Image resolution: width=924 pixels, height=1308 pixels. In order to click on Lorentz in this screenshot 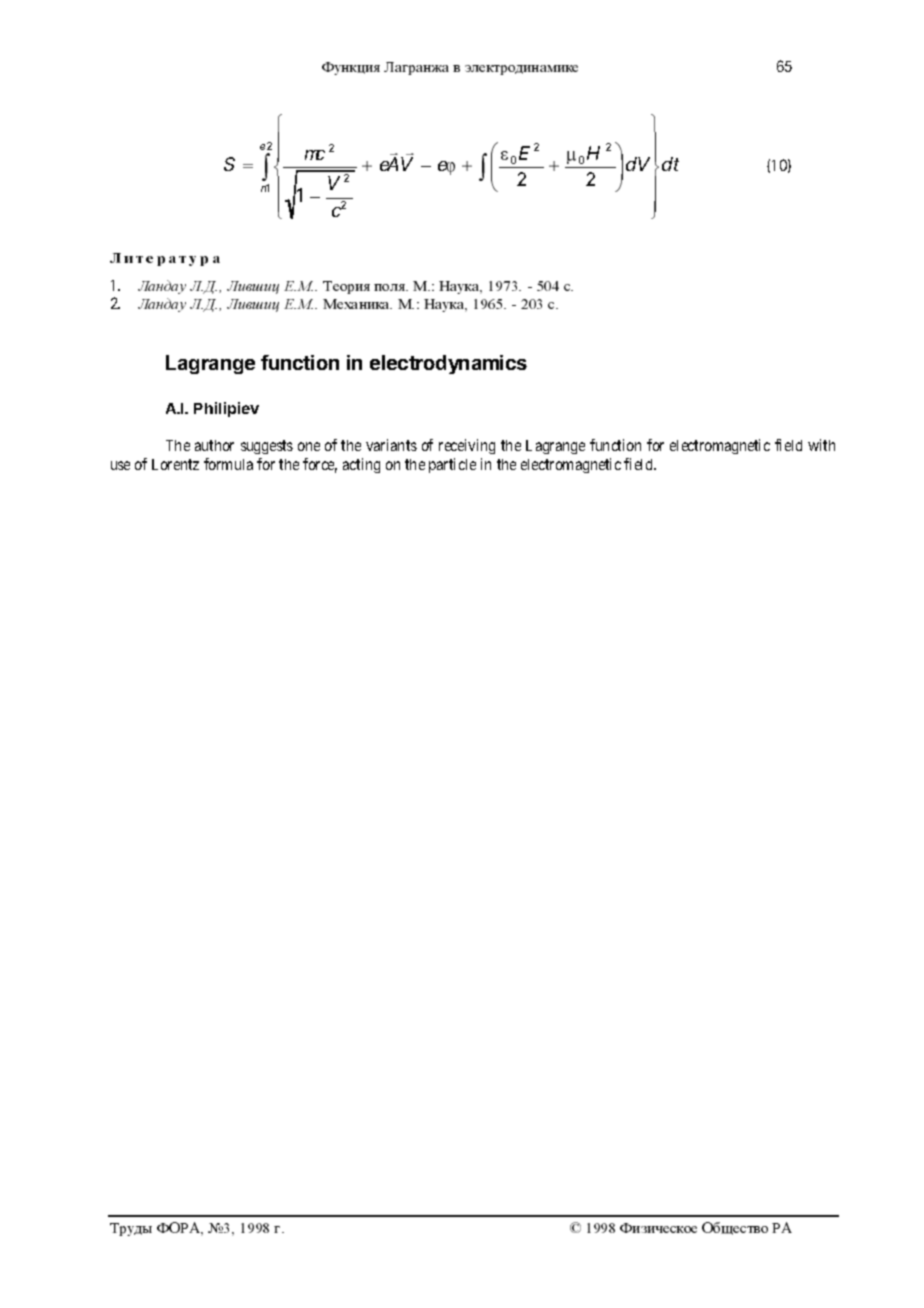, I will do `click(175, 464)`.
